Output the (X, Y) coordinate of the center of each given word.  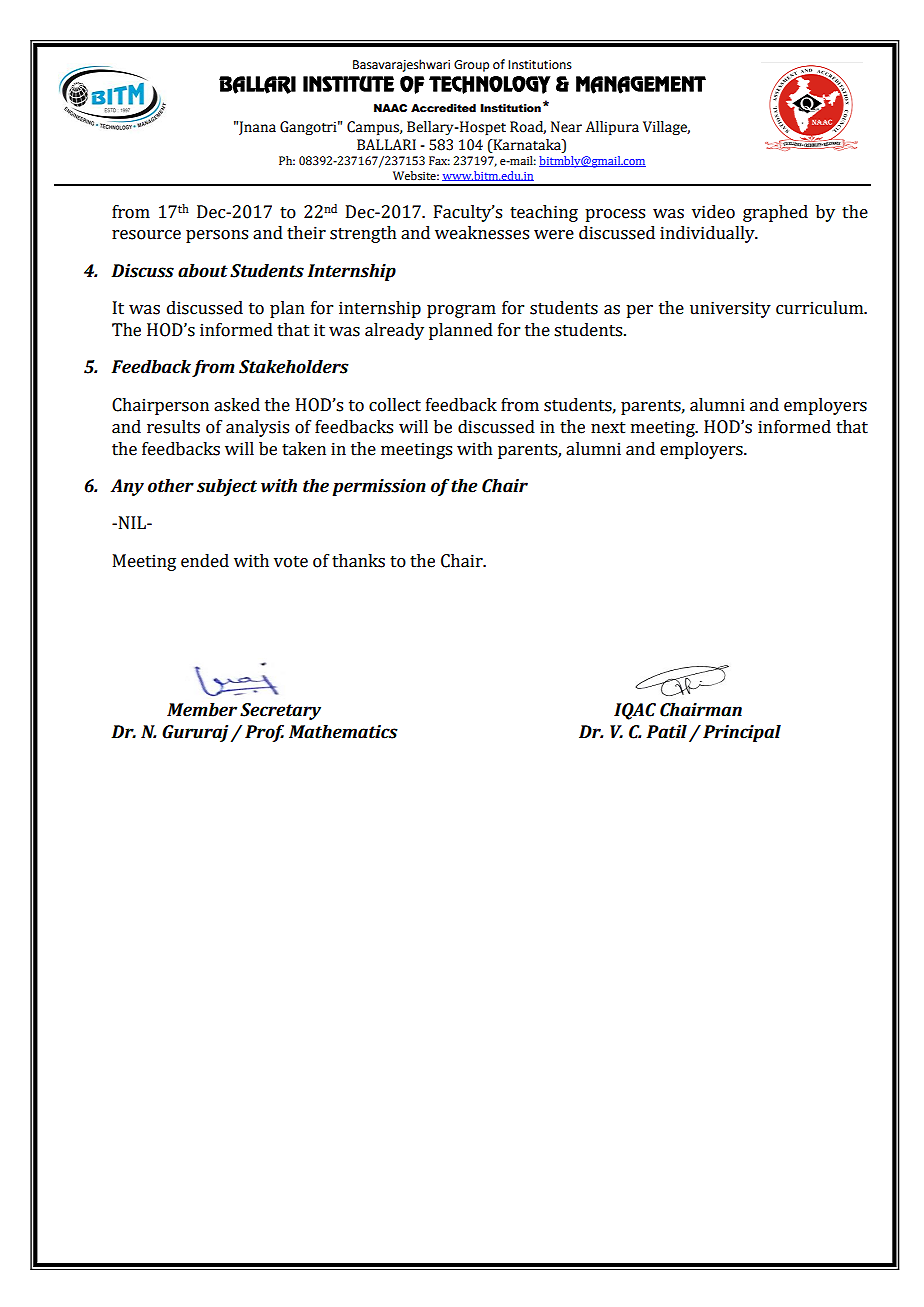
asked (237, 405)
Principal (742, 733)
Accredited (443, 108)
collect (395, 405)
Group (471, 66)
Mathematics (343, 732)
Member (202, 710)
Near (566, 127)
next (608, 428)
